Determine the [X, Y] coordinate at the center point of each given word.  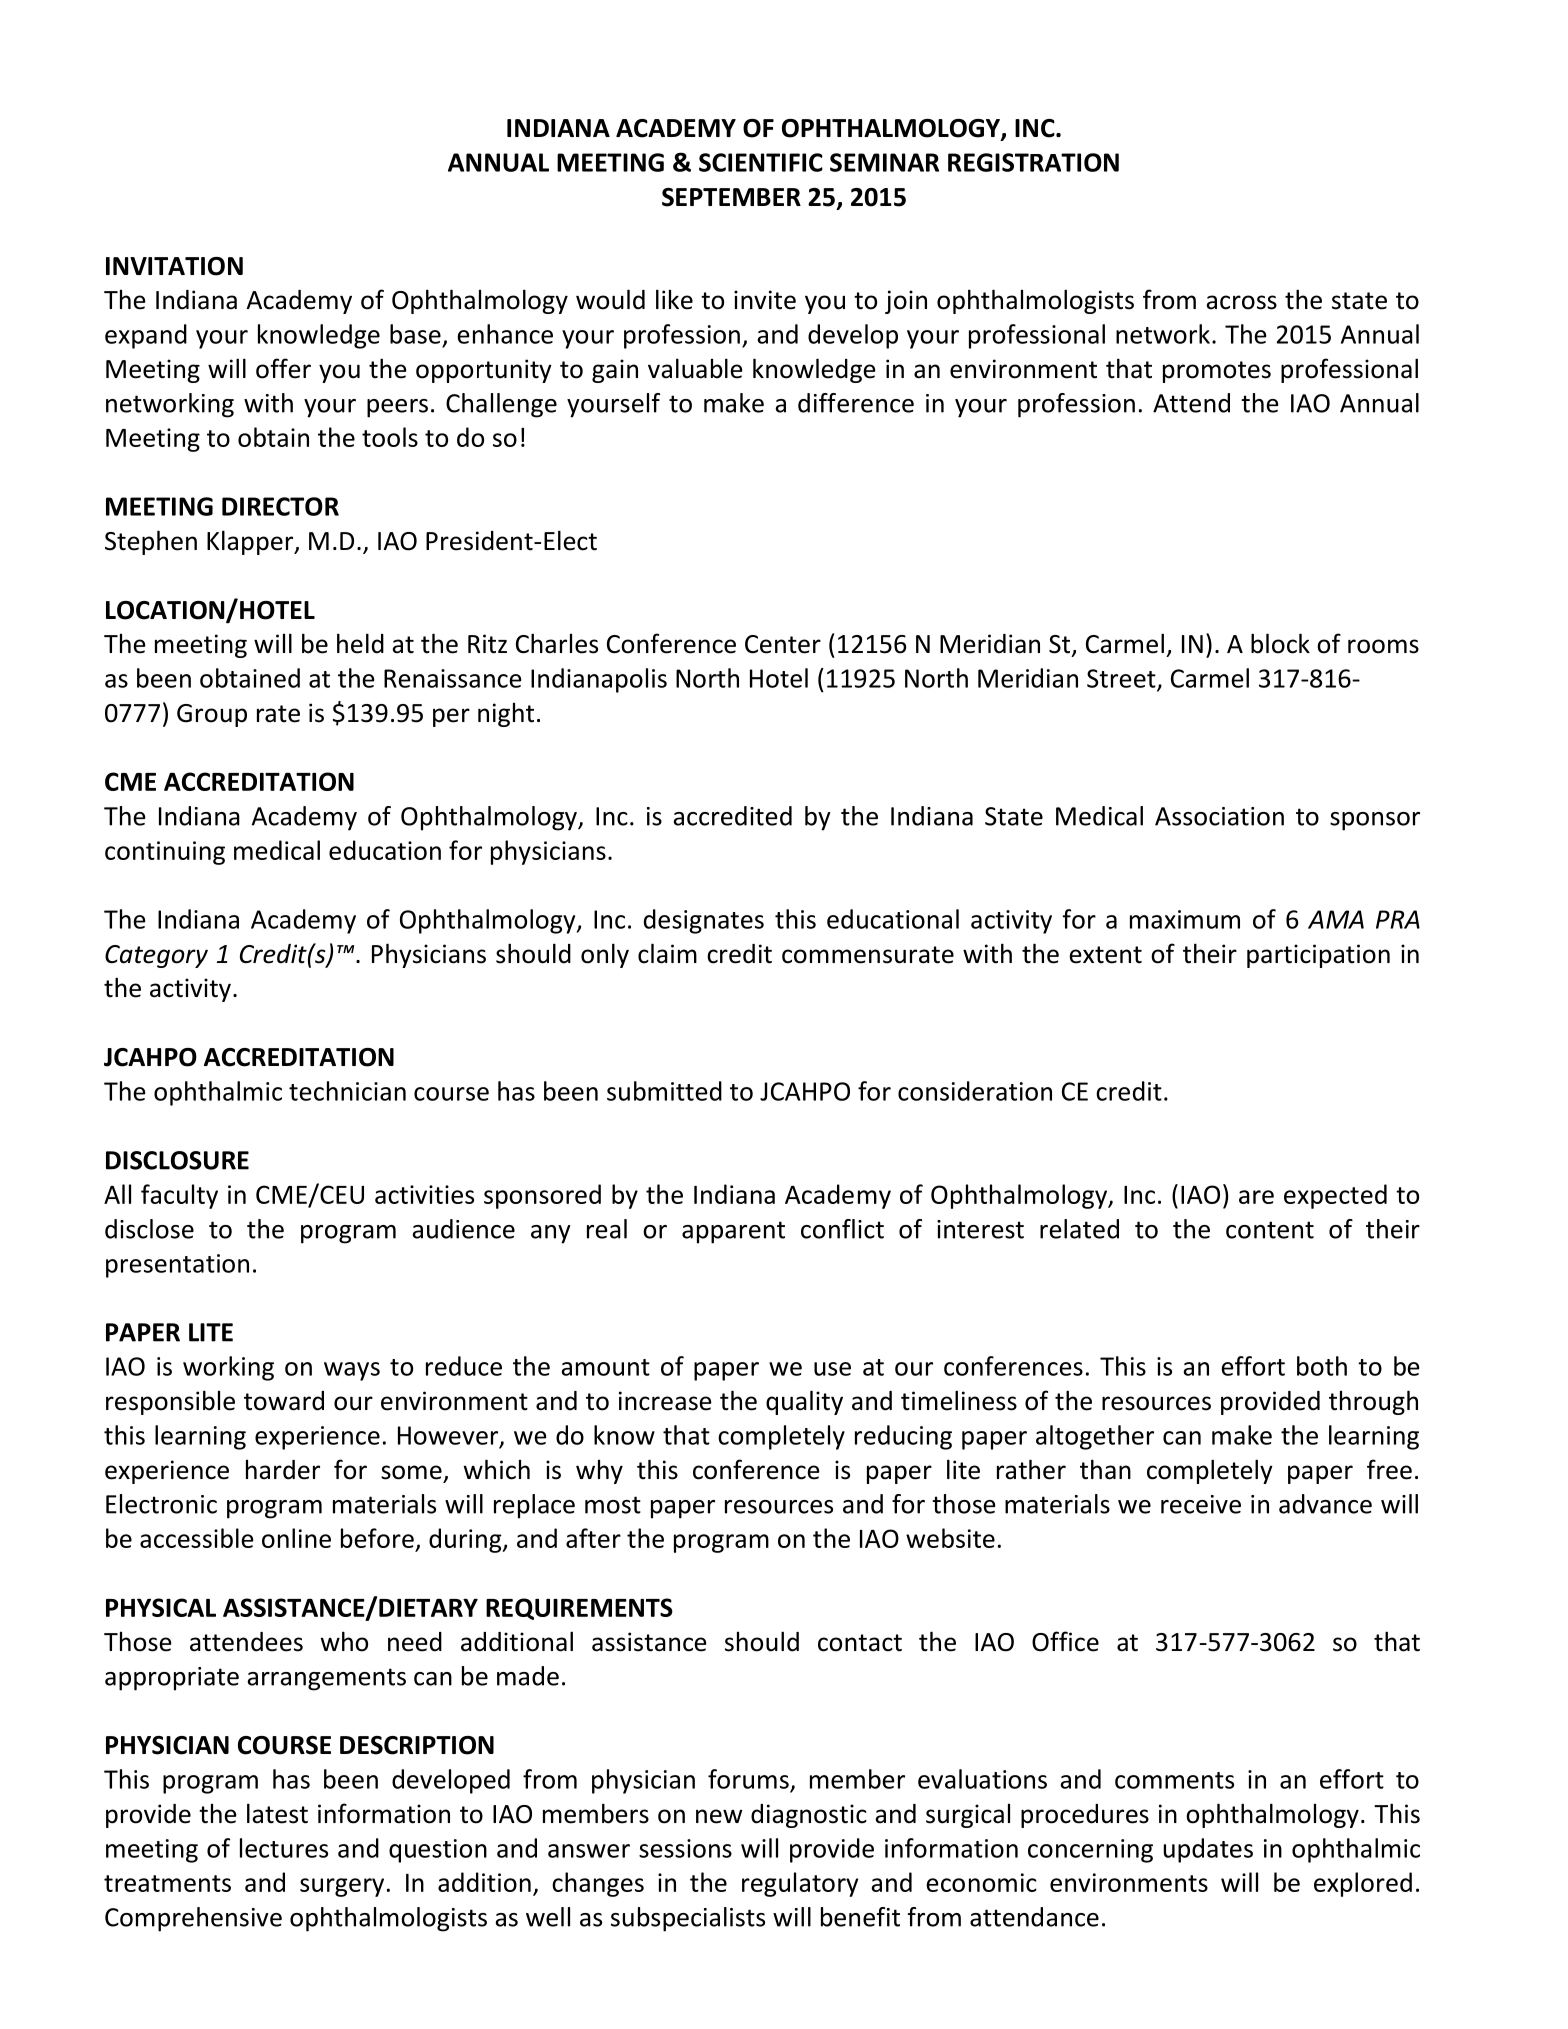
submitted [664, 1091]
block [1280, 643]
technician [347, 1091]
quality [804, 1402]
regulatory [800, 1884]
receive [1201, 1504]
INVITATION [174, 266]
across [1241, 302]
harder [283, 1470]
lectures [284, 1848]
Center [783, 644]
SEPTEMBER [731, 197]
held [360, 643]
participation [1318, 956]
